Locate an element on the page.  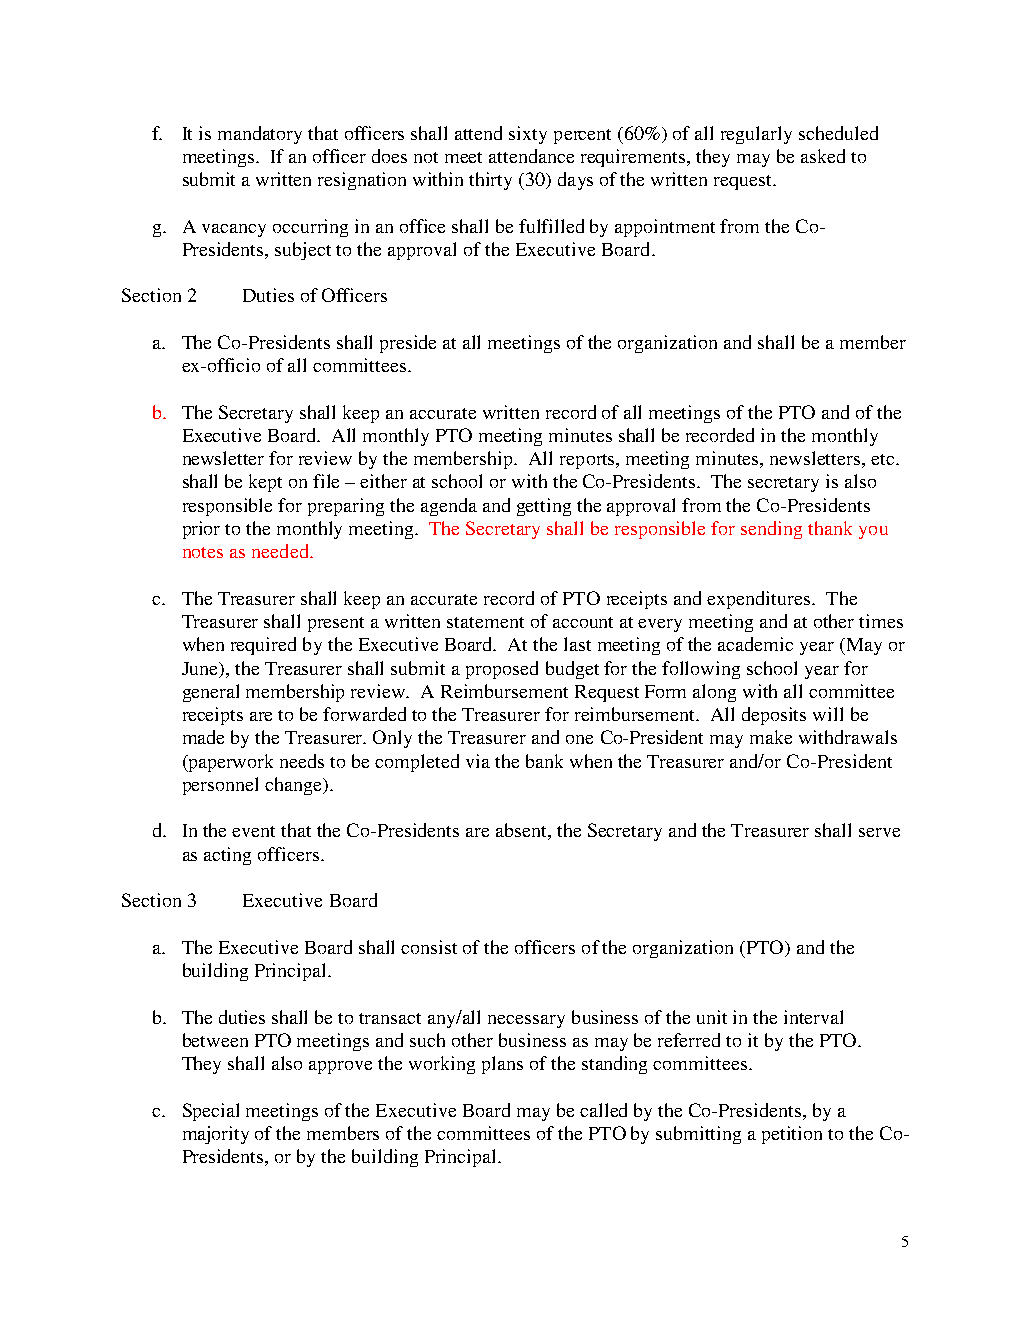
days is located at coordinates (575, 181).
